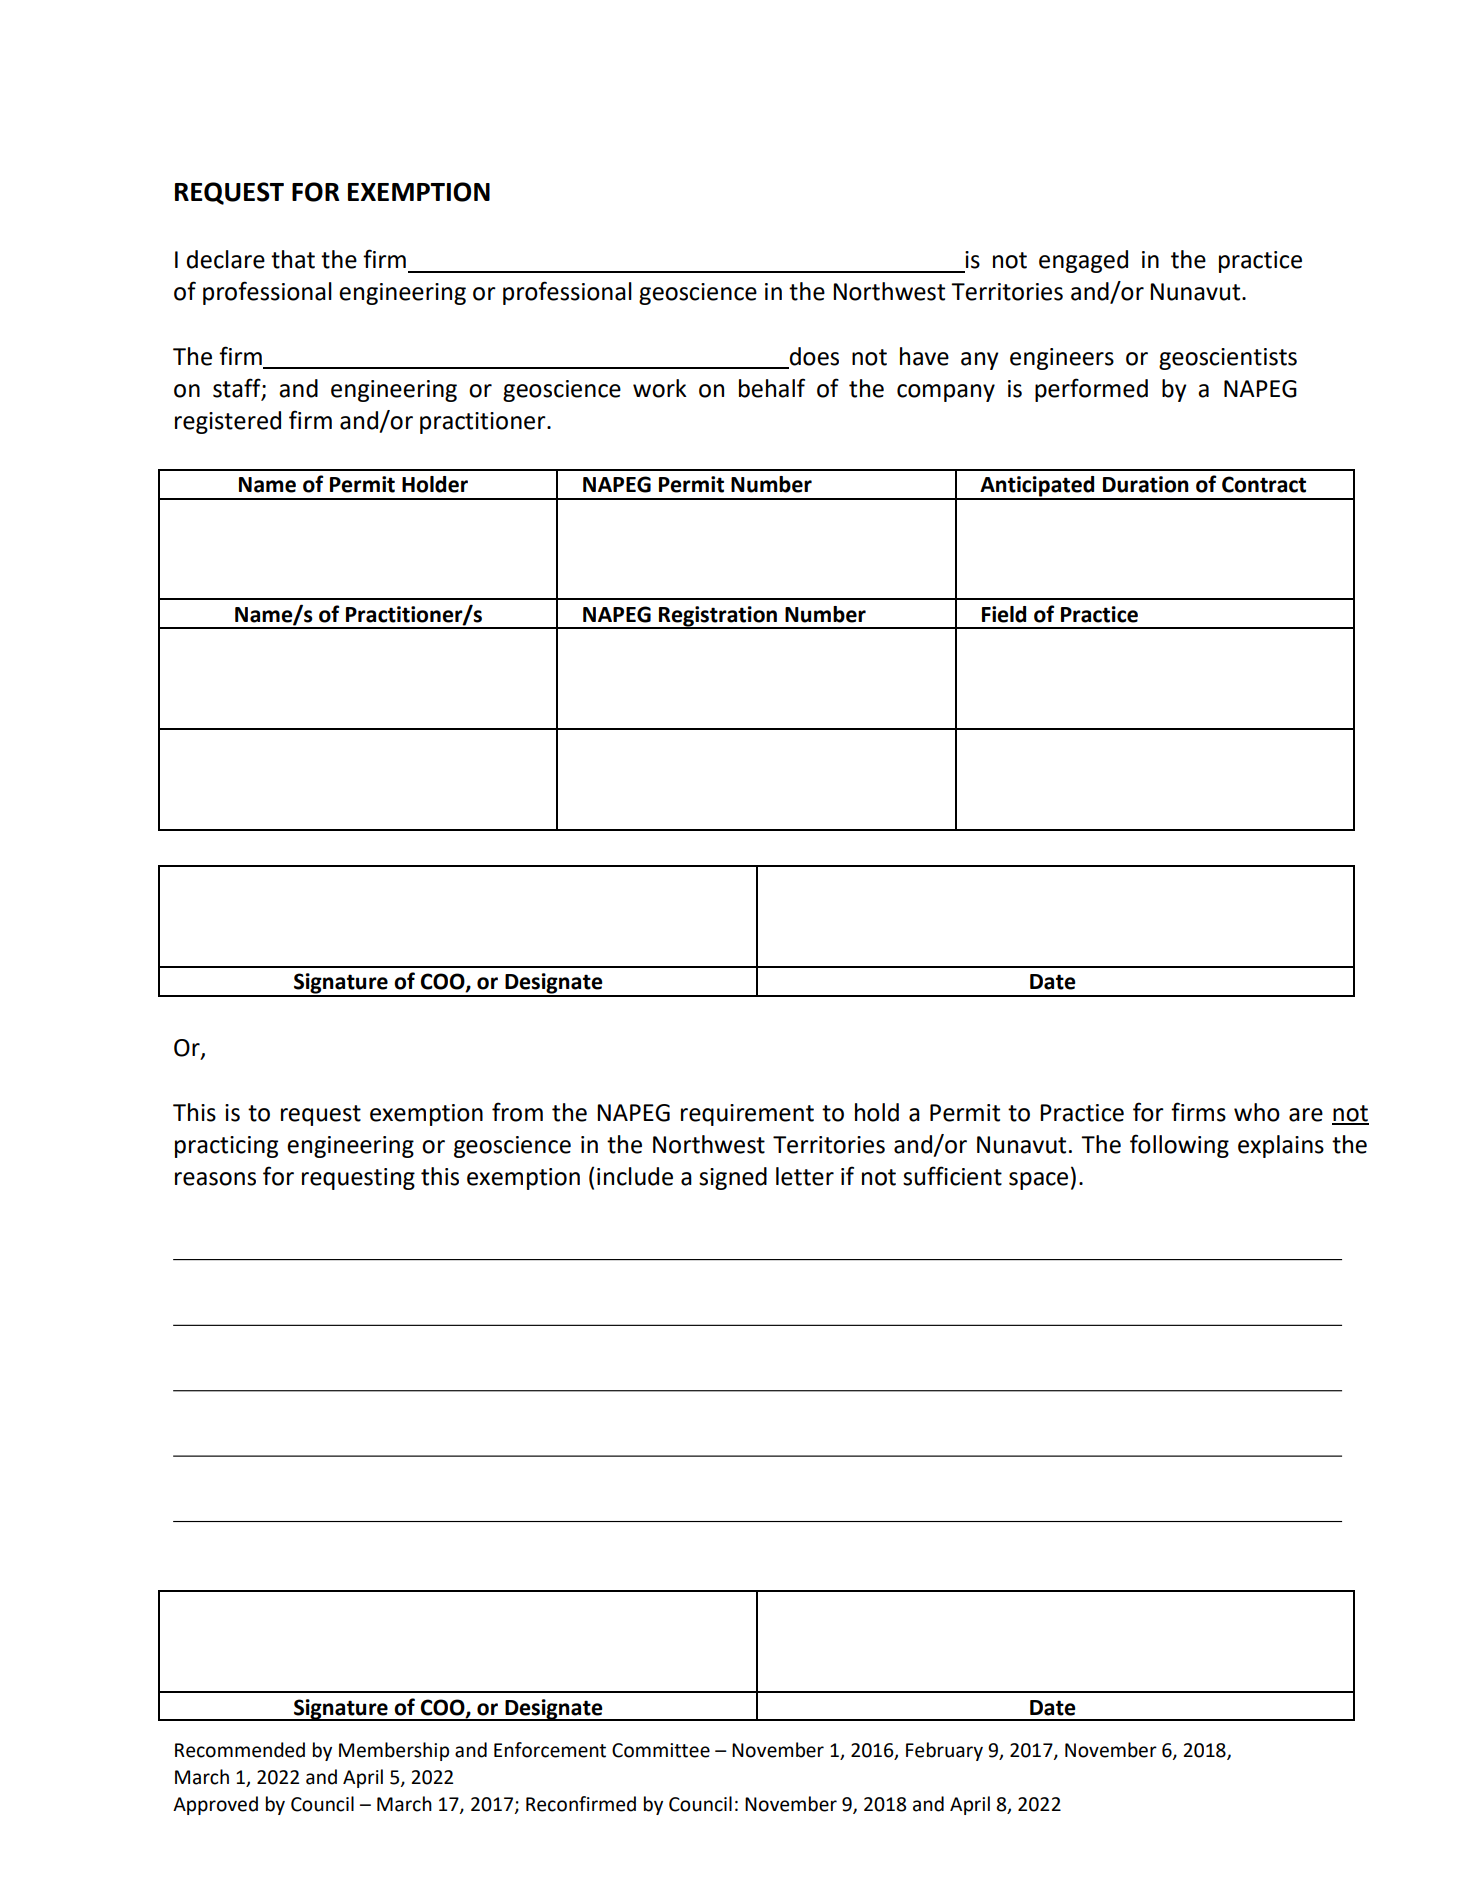  What do you see at coordinates (293, 259) in the document?
I see `that` at bounding box center [293, 259].
